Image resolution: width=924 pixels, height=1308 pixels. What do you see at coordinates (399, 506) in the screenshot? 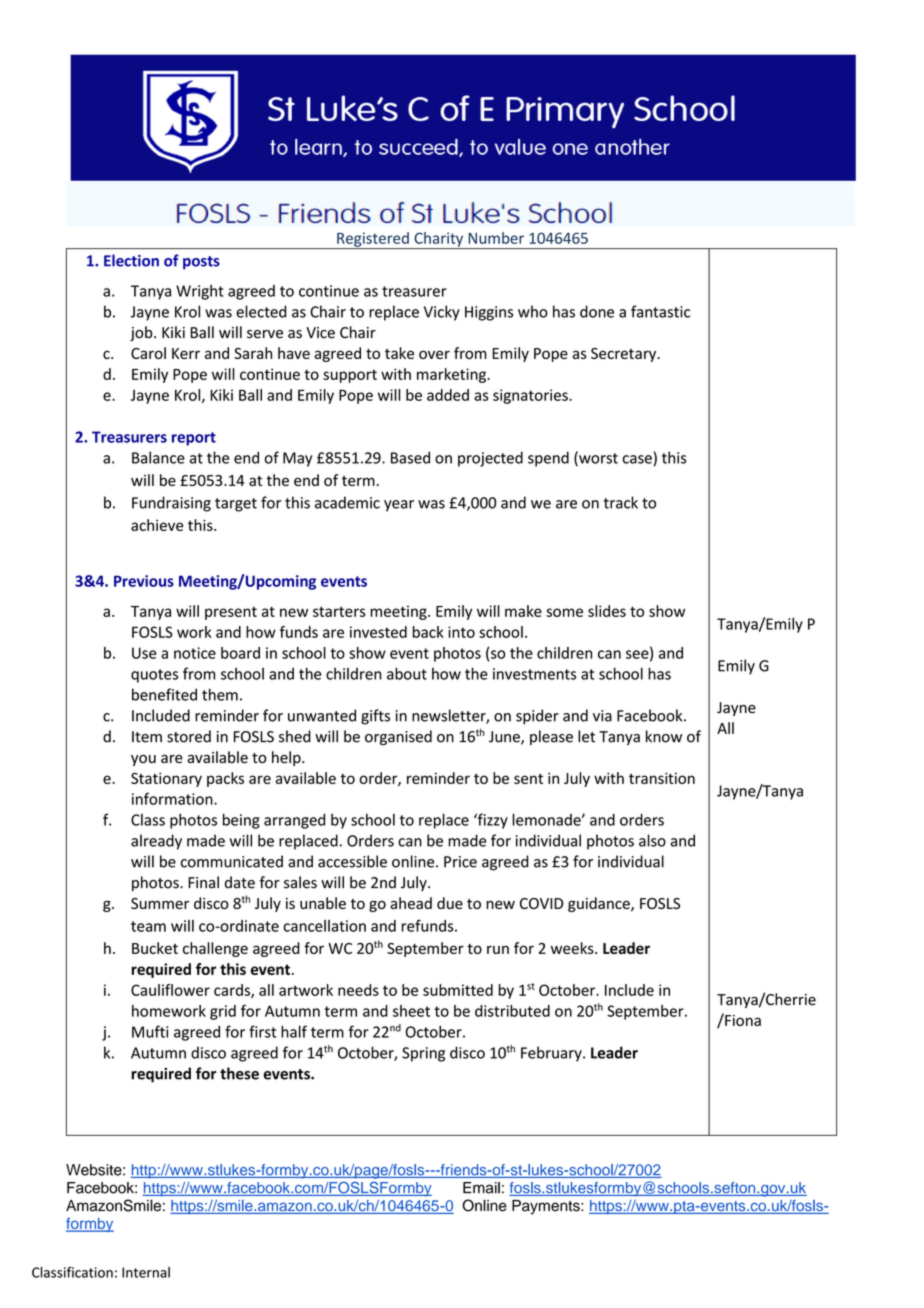
I see `year` at bounding box center [399, 506].
